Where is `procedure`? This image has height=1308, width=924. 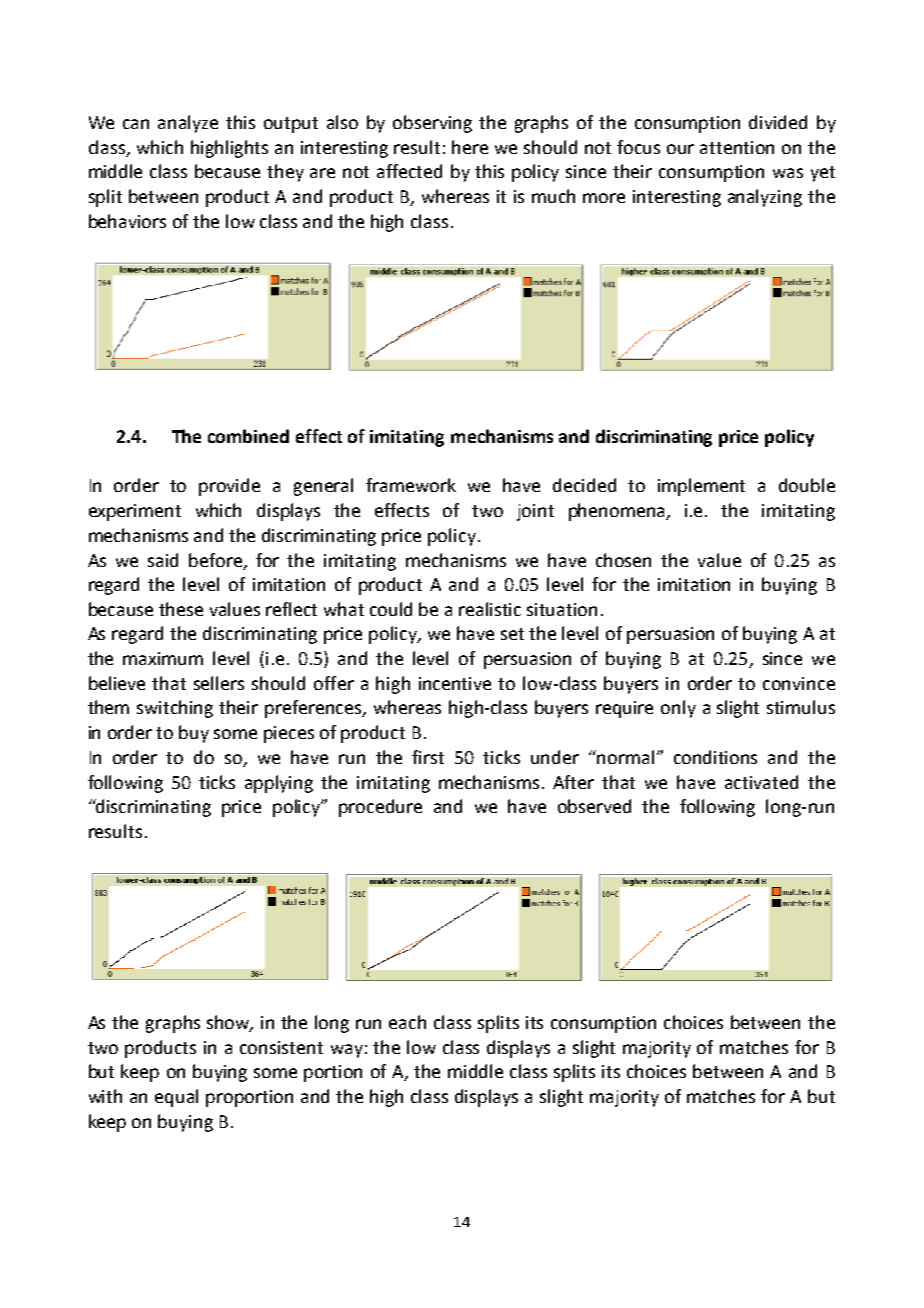 procedure is located at coordinates (380, 808).
